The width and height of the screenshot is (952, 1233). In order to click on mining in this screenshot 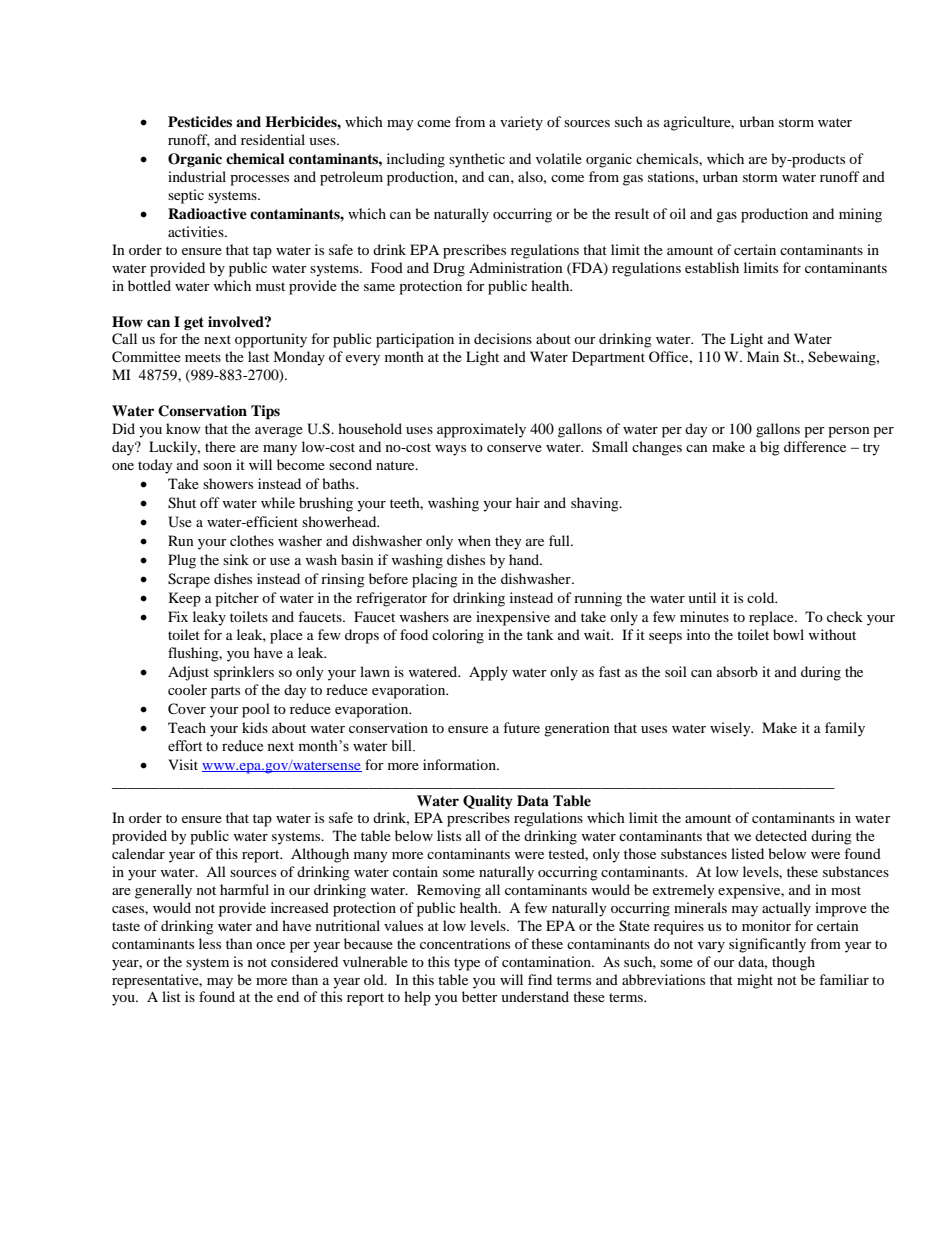, I will do `click(860, 215)`.
